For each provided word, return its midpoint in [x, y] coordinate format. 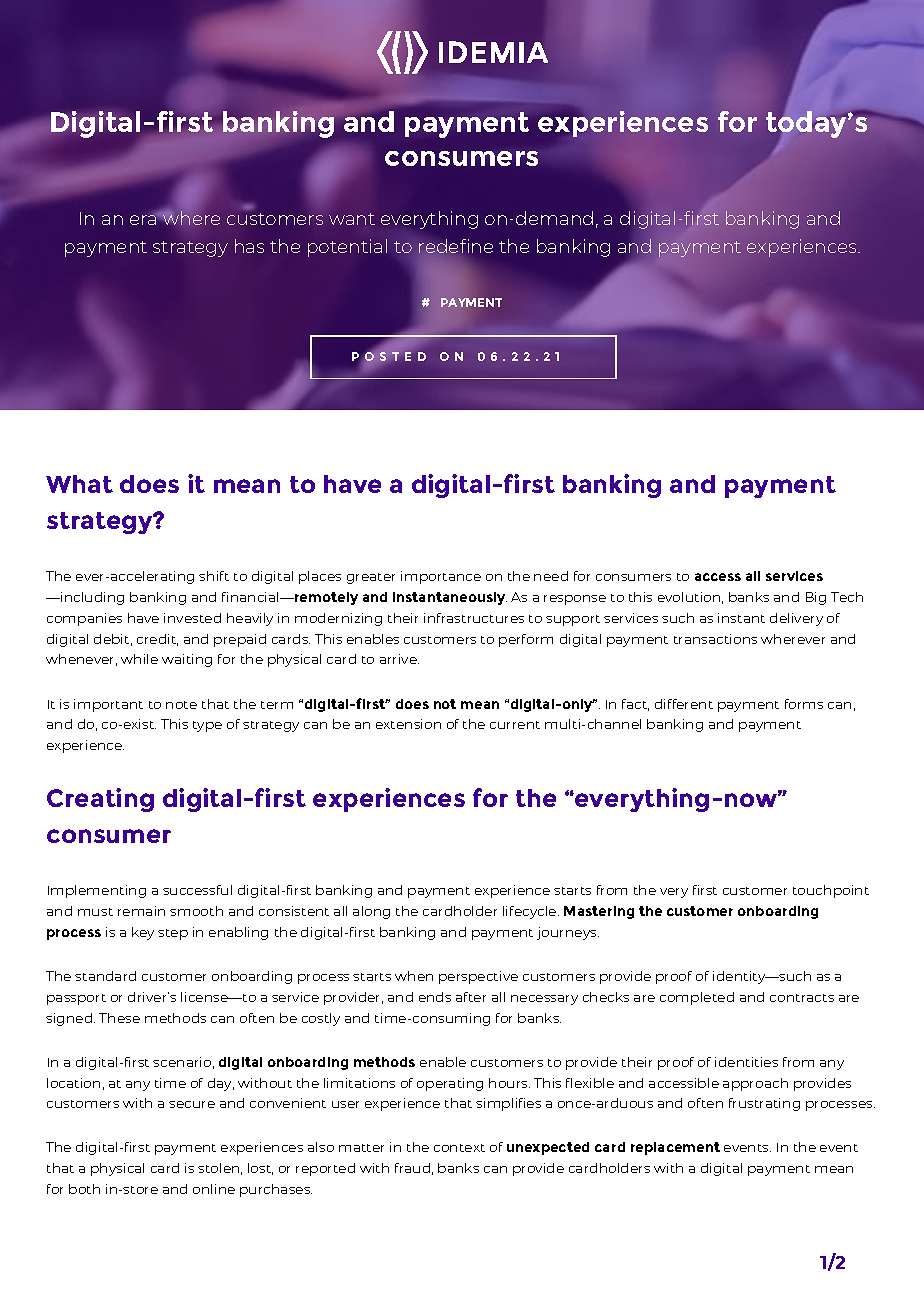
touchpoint [831, 891]
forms [804, 704]
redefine [456, 247]
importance [441, 577]
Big [816, 598]
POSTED [389, 356]
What [79, 484]
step [173, 934]
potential [347, 248]
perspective [478, 977]
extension [408, 724]
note [181, 705]
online [214, 1189]
